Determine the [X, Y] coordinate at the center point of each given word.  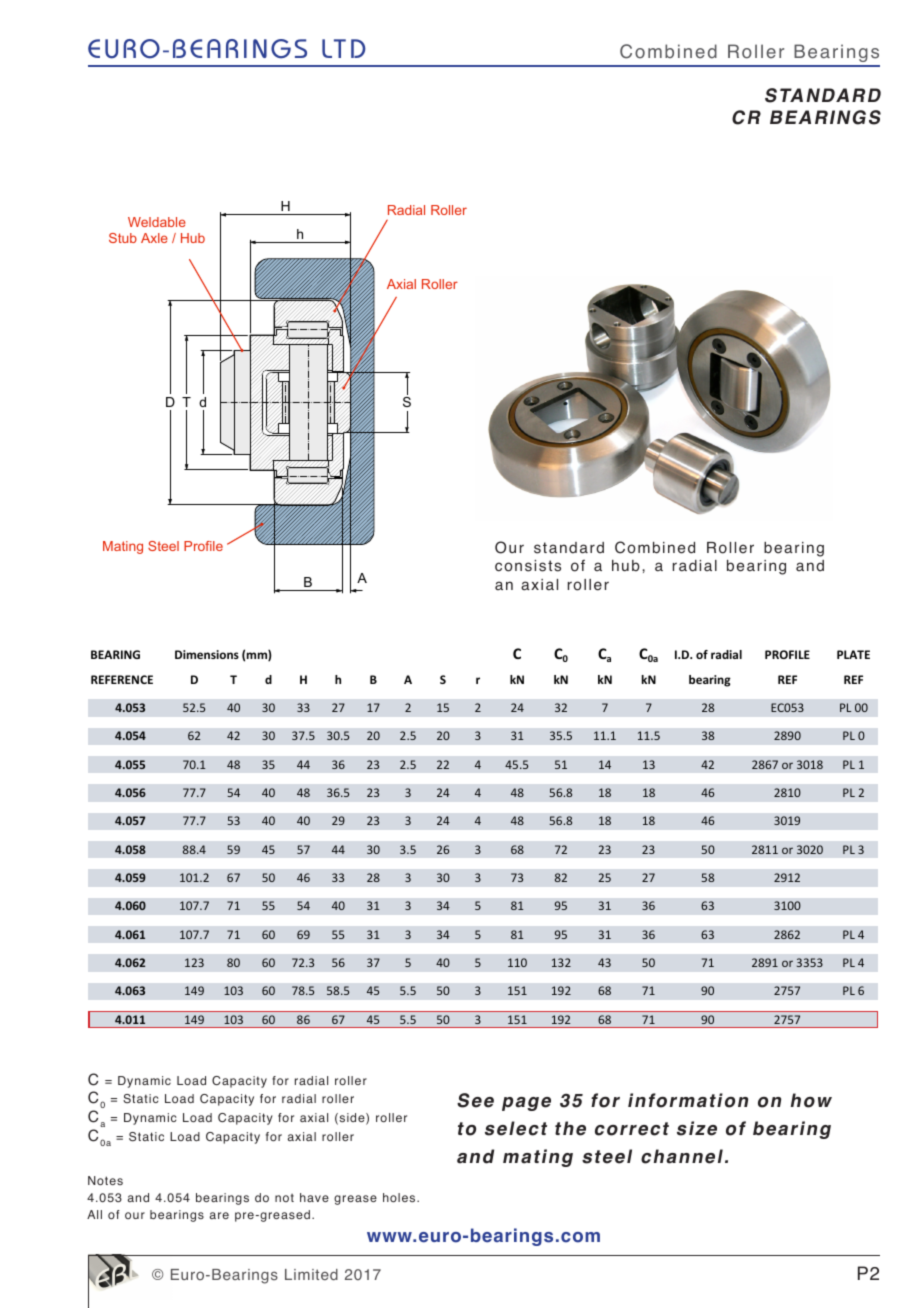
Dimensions [207, 654]
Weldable [157, 222]
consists [528, 566]
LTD [344, 48]
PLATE [853, 654]
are [219, 1215]
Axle [154, 238]
